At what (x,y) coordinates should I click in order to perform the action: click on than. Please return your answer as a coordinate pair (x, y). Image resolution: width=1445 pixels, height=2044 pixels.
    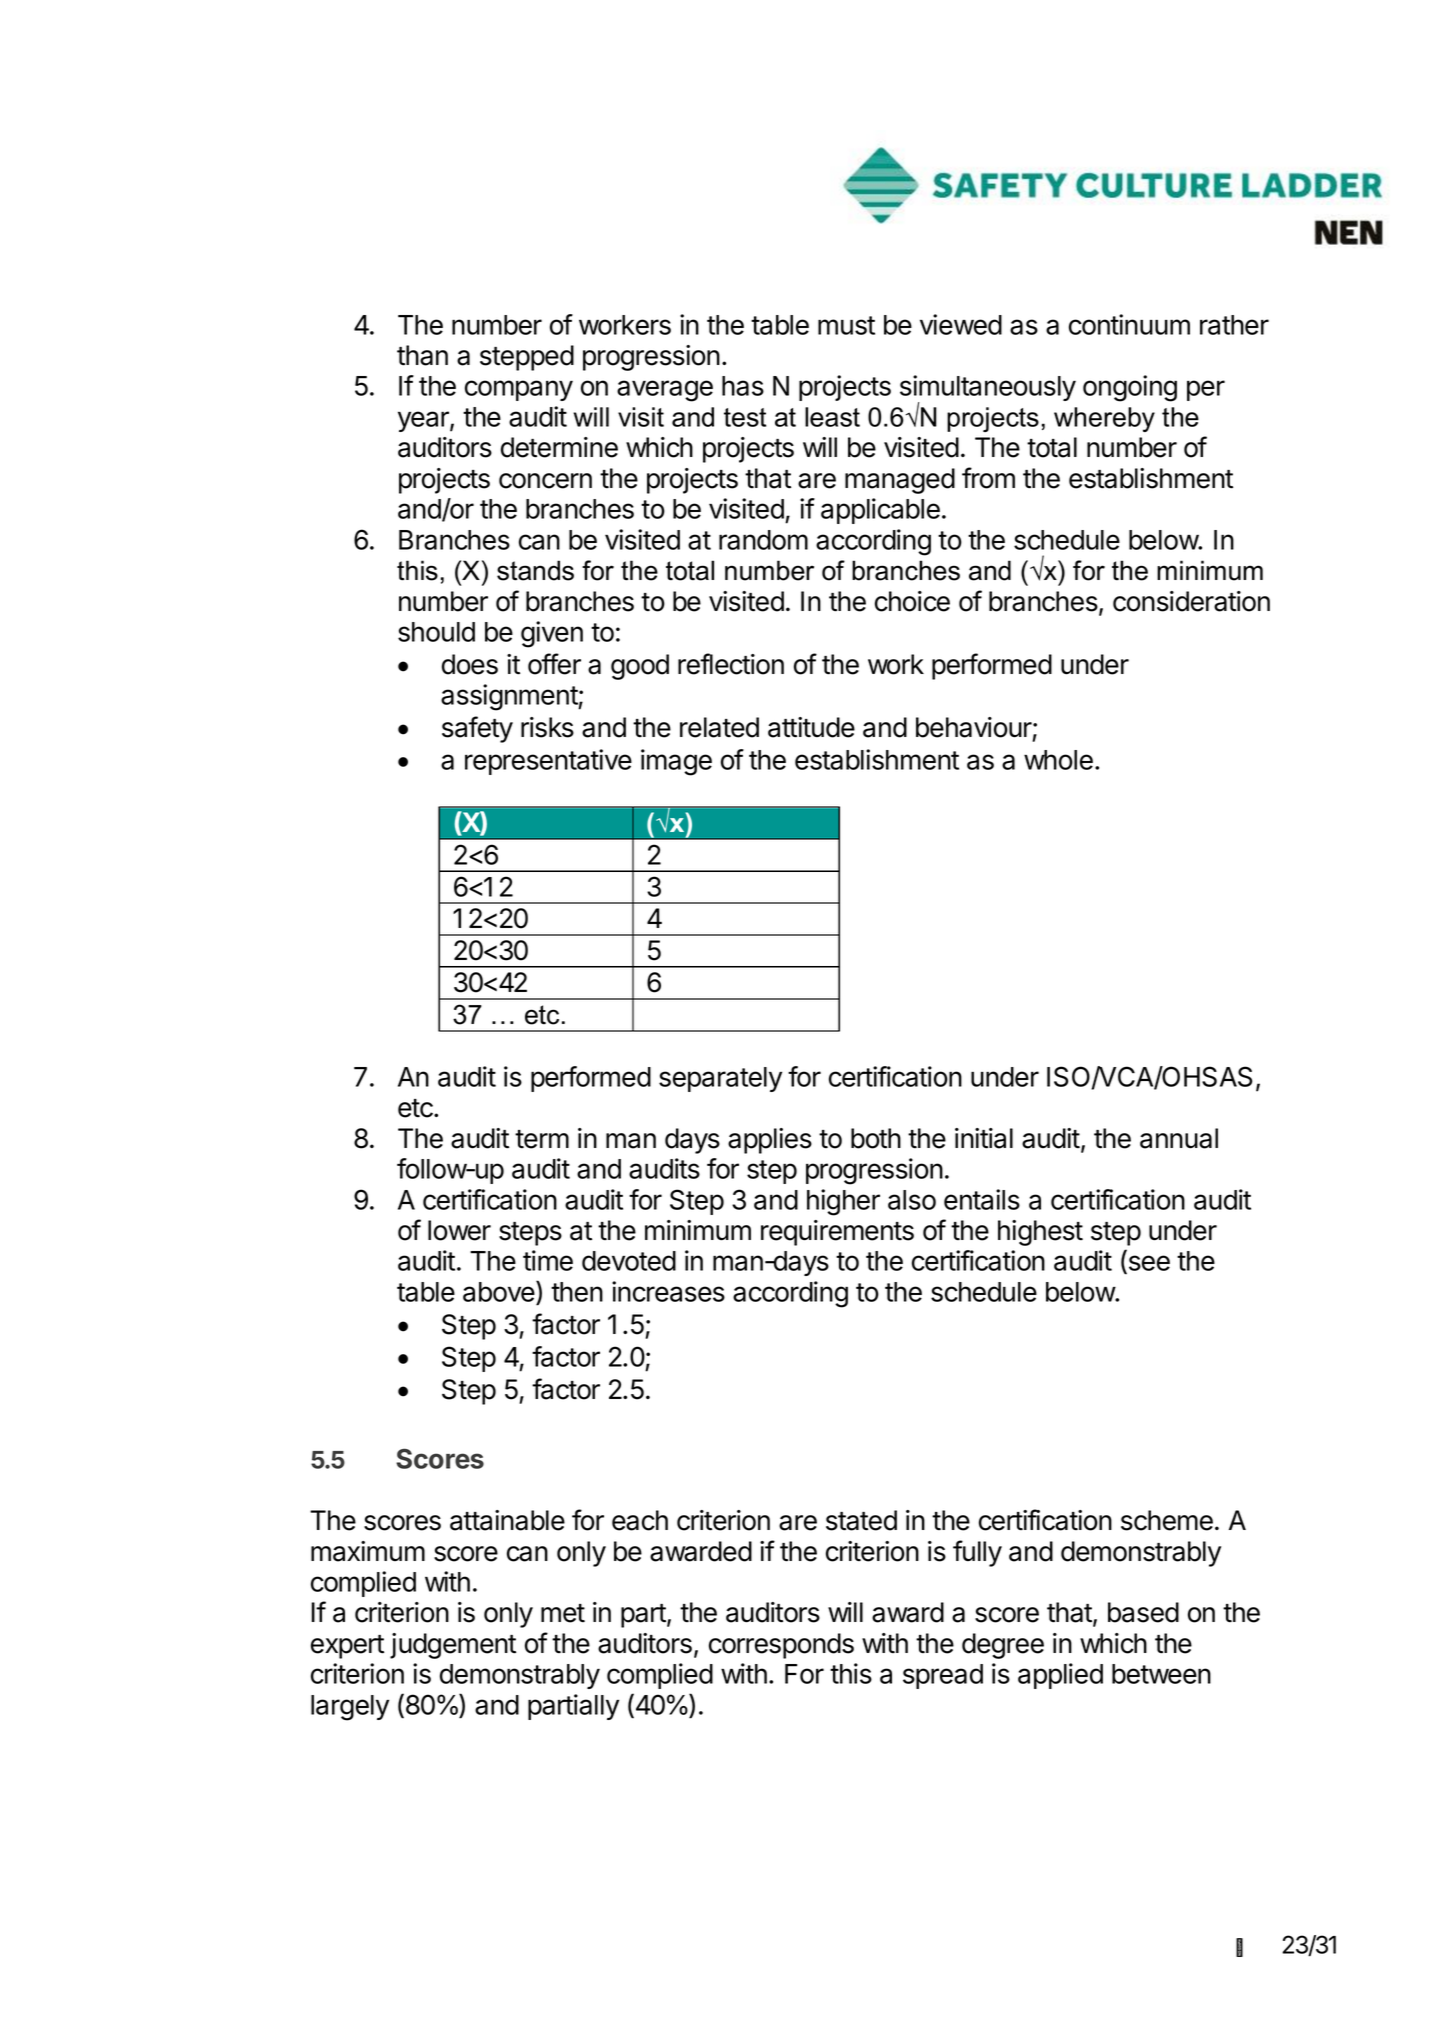
    Looking at the image, I should click on (422, 355).
